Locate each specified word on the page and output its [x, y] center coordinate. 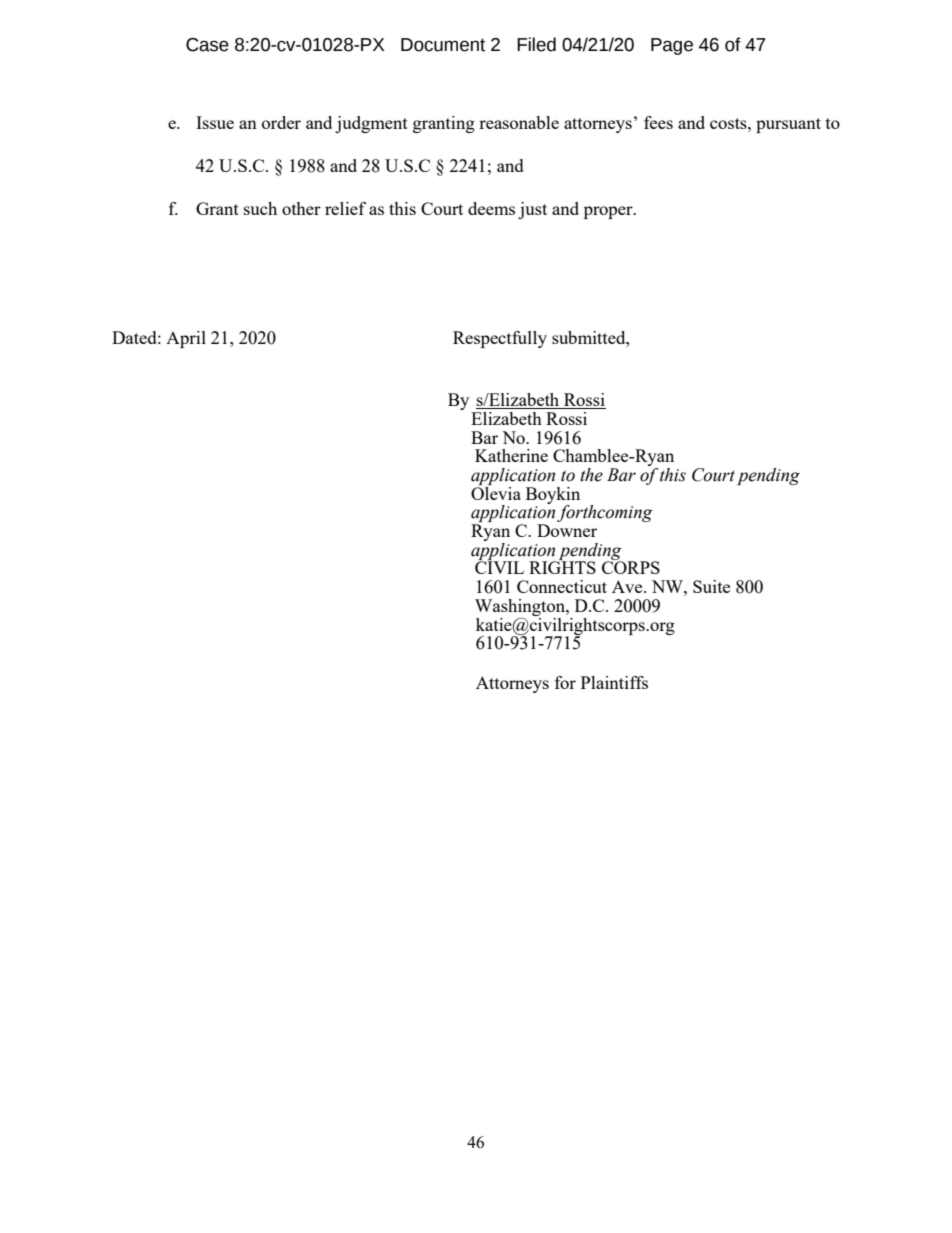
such [260, 208]
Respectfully [500, 339]
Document [443, 45]
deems [491, 208]
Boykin [553, 496]
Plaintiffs [614, 682]
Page [672, 46]
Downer [567, 530]
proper [609, 212]
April [186, 339]
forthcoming [605, 513]
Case [207, 45]
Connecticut [562, 586]
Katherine [511, 455]
